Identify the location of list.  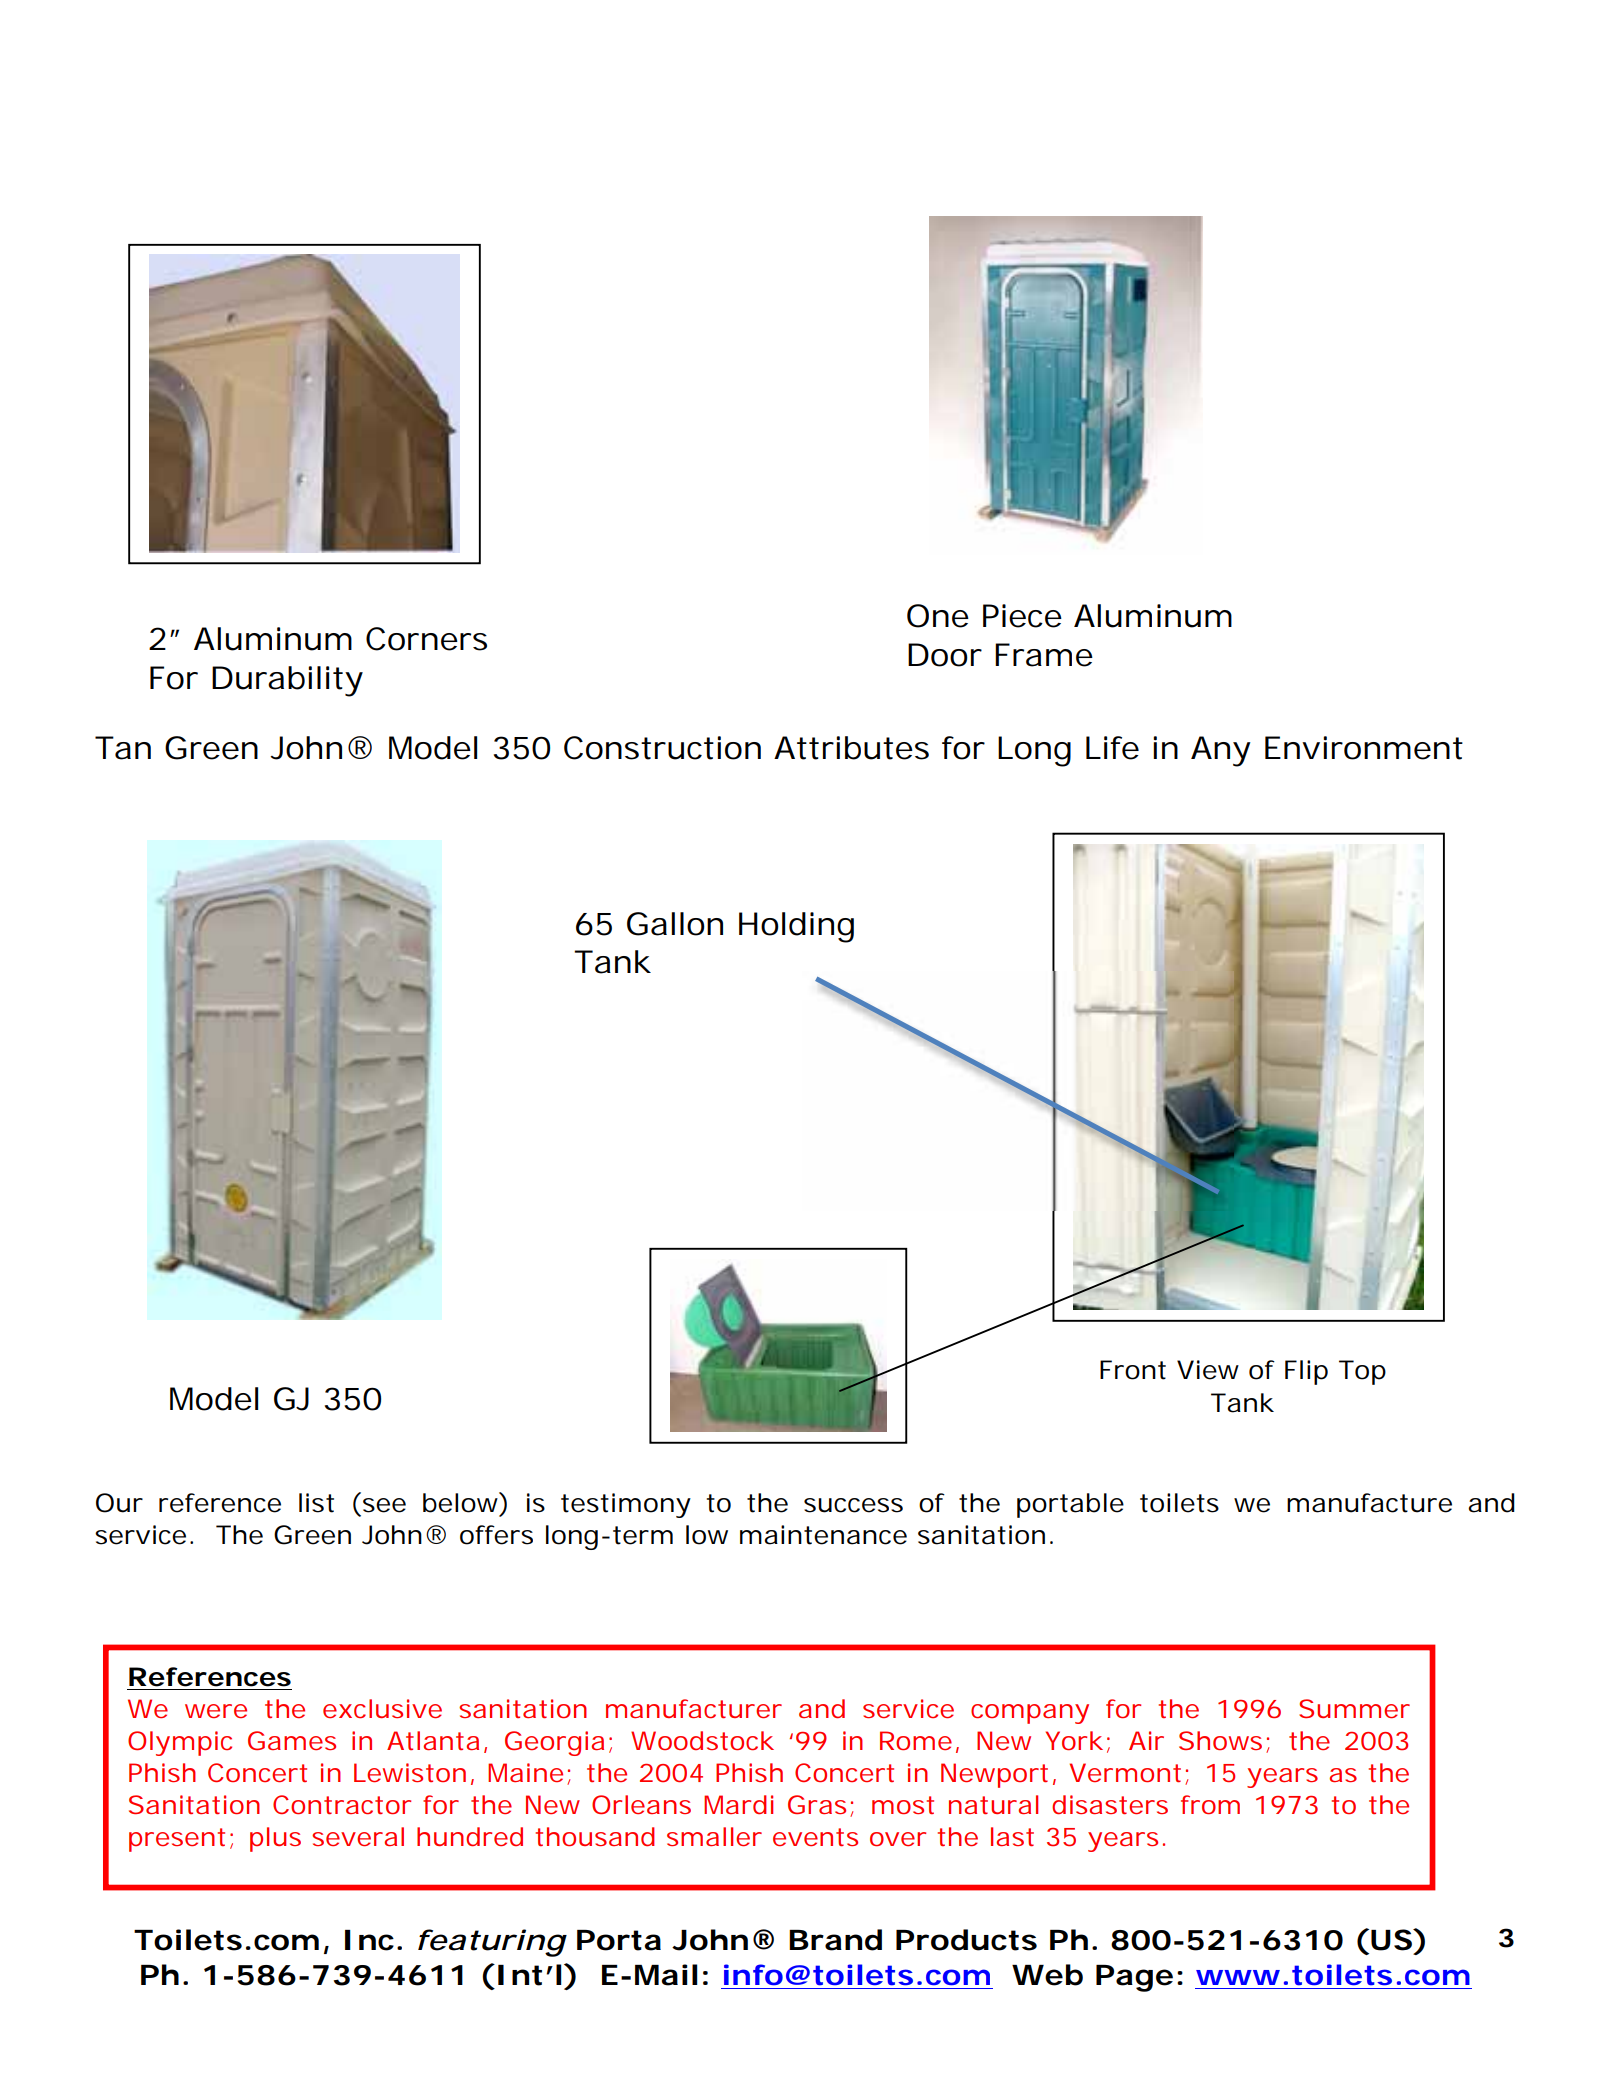
(316, 1503).
